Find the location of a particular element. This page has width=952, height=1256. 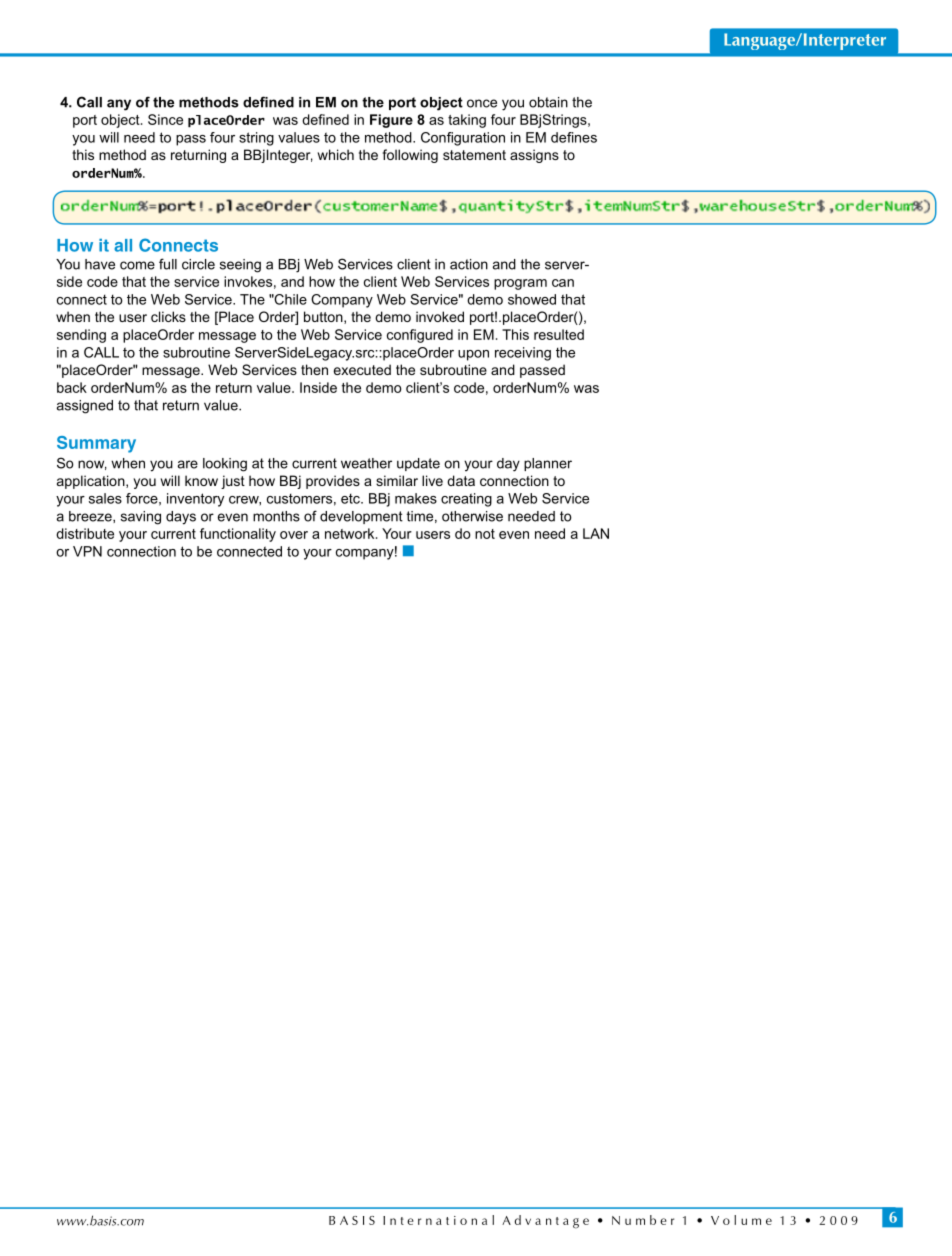

then is located at coordinates (314, 369).
